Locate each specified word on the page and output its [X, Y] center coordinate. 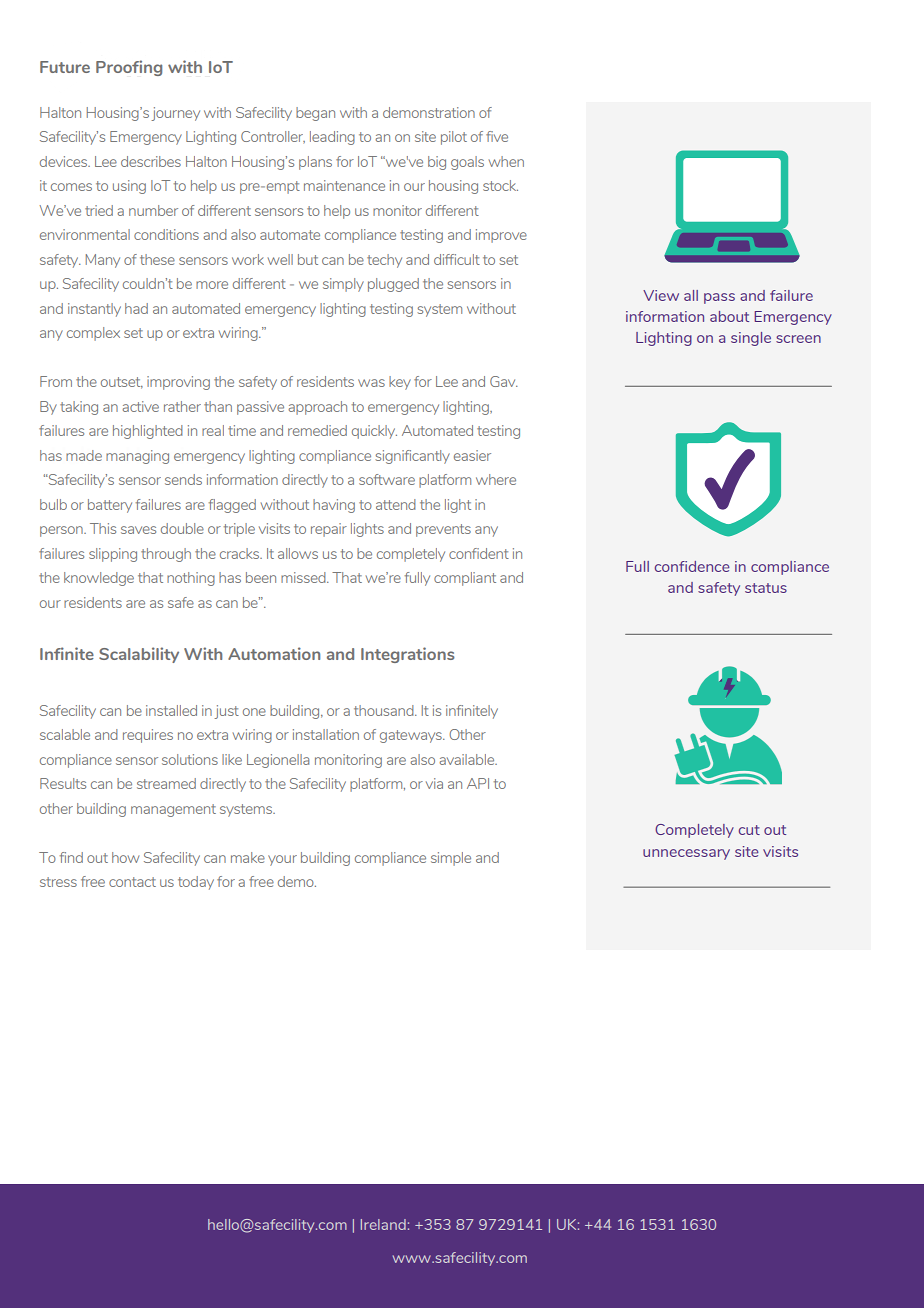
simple [451, 859]
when [506, 161]
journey [175, 114]
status [766, 588]
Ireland [383, 1224]
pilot [454, 138]
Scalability [139, 655]
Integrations [408, 655]
